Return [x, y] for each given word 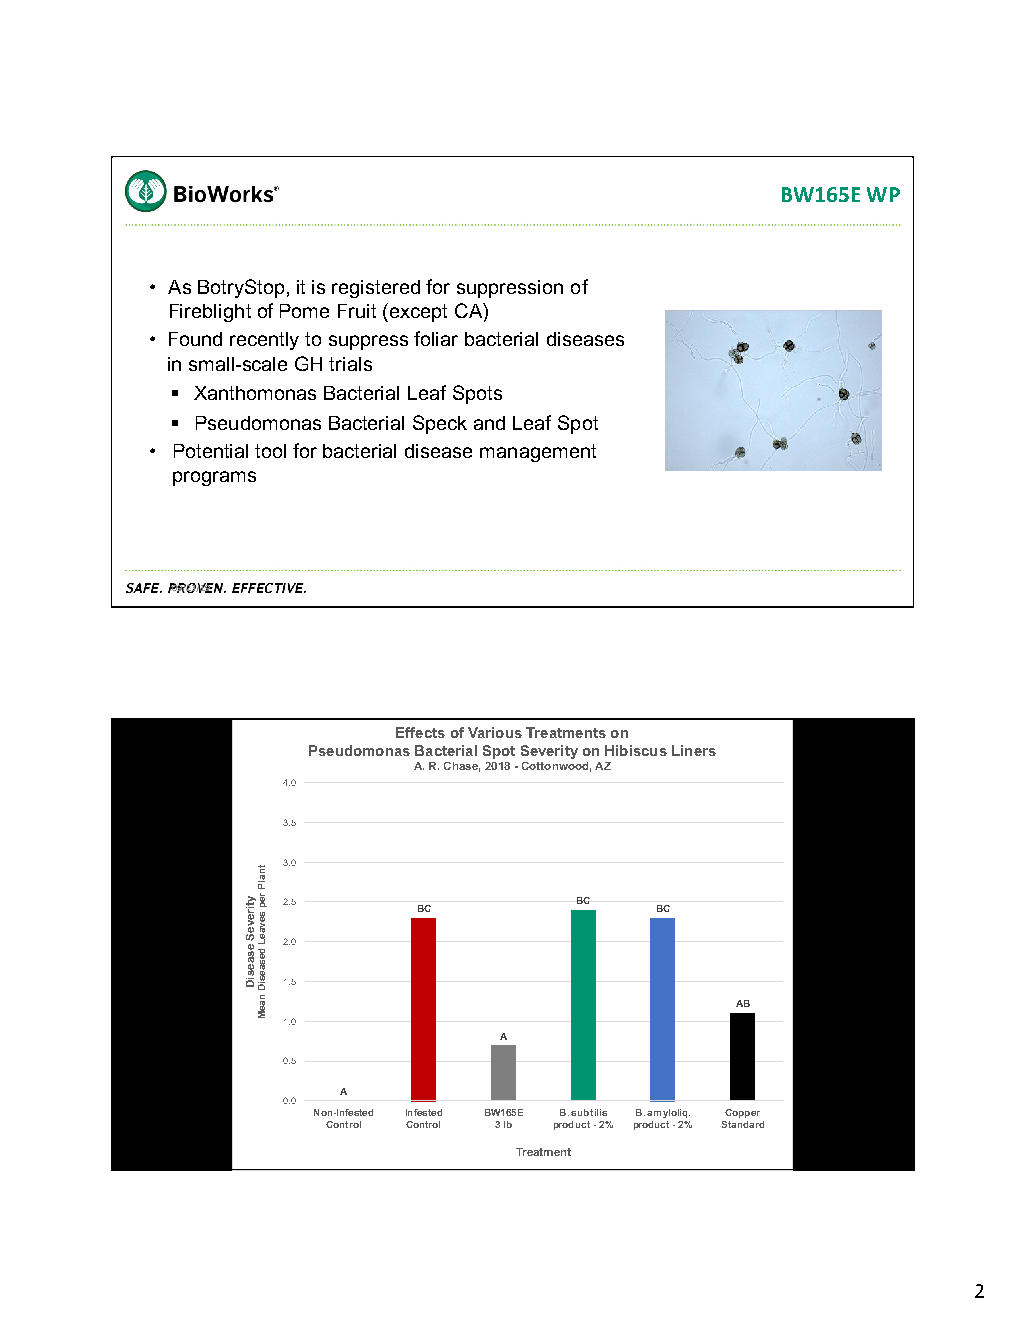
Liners [694, 750]
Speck [440, 424]
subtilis [589, 1112]
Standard [743, 1124]
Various [495, 732]
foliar [436, 338]
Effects [420, 732]
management [538, 453]
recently [264, 341]
